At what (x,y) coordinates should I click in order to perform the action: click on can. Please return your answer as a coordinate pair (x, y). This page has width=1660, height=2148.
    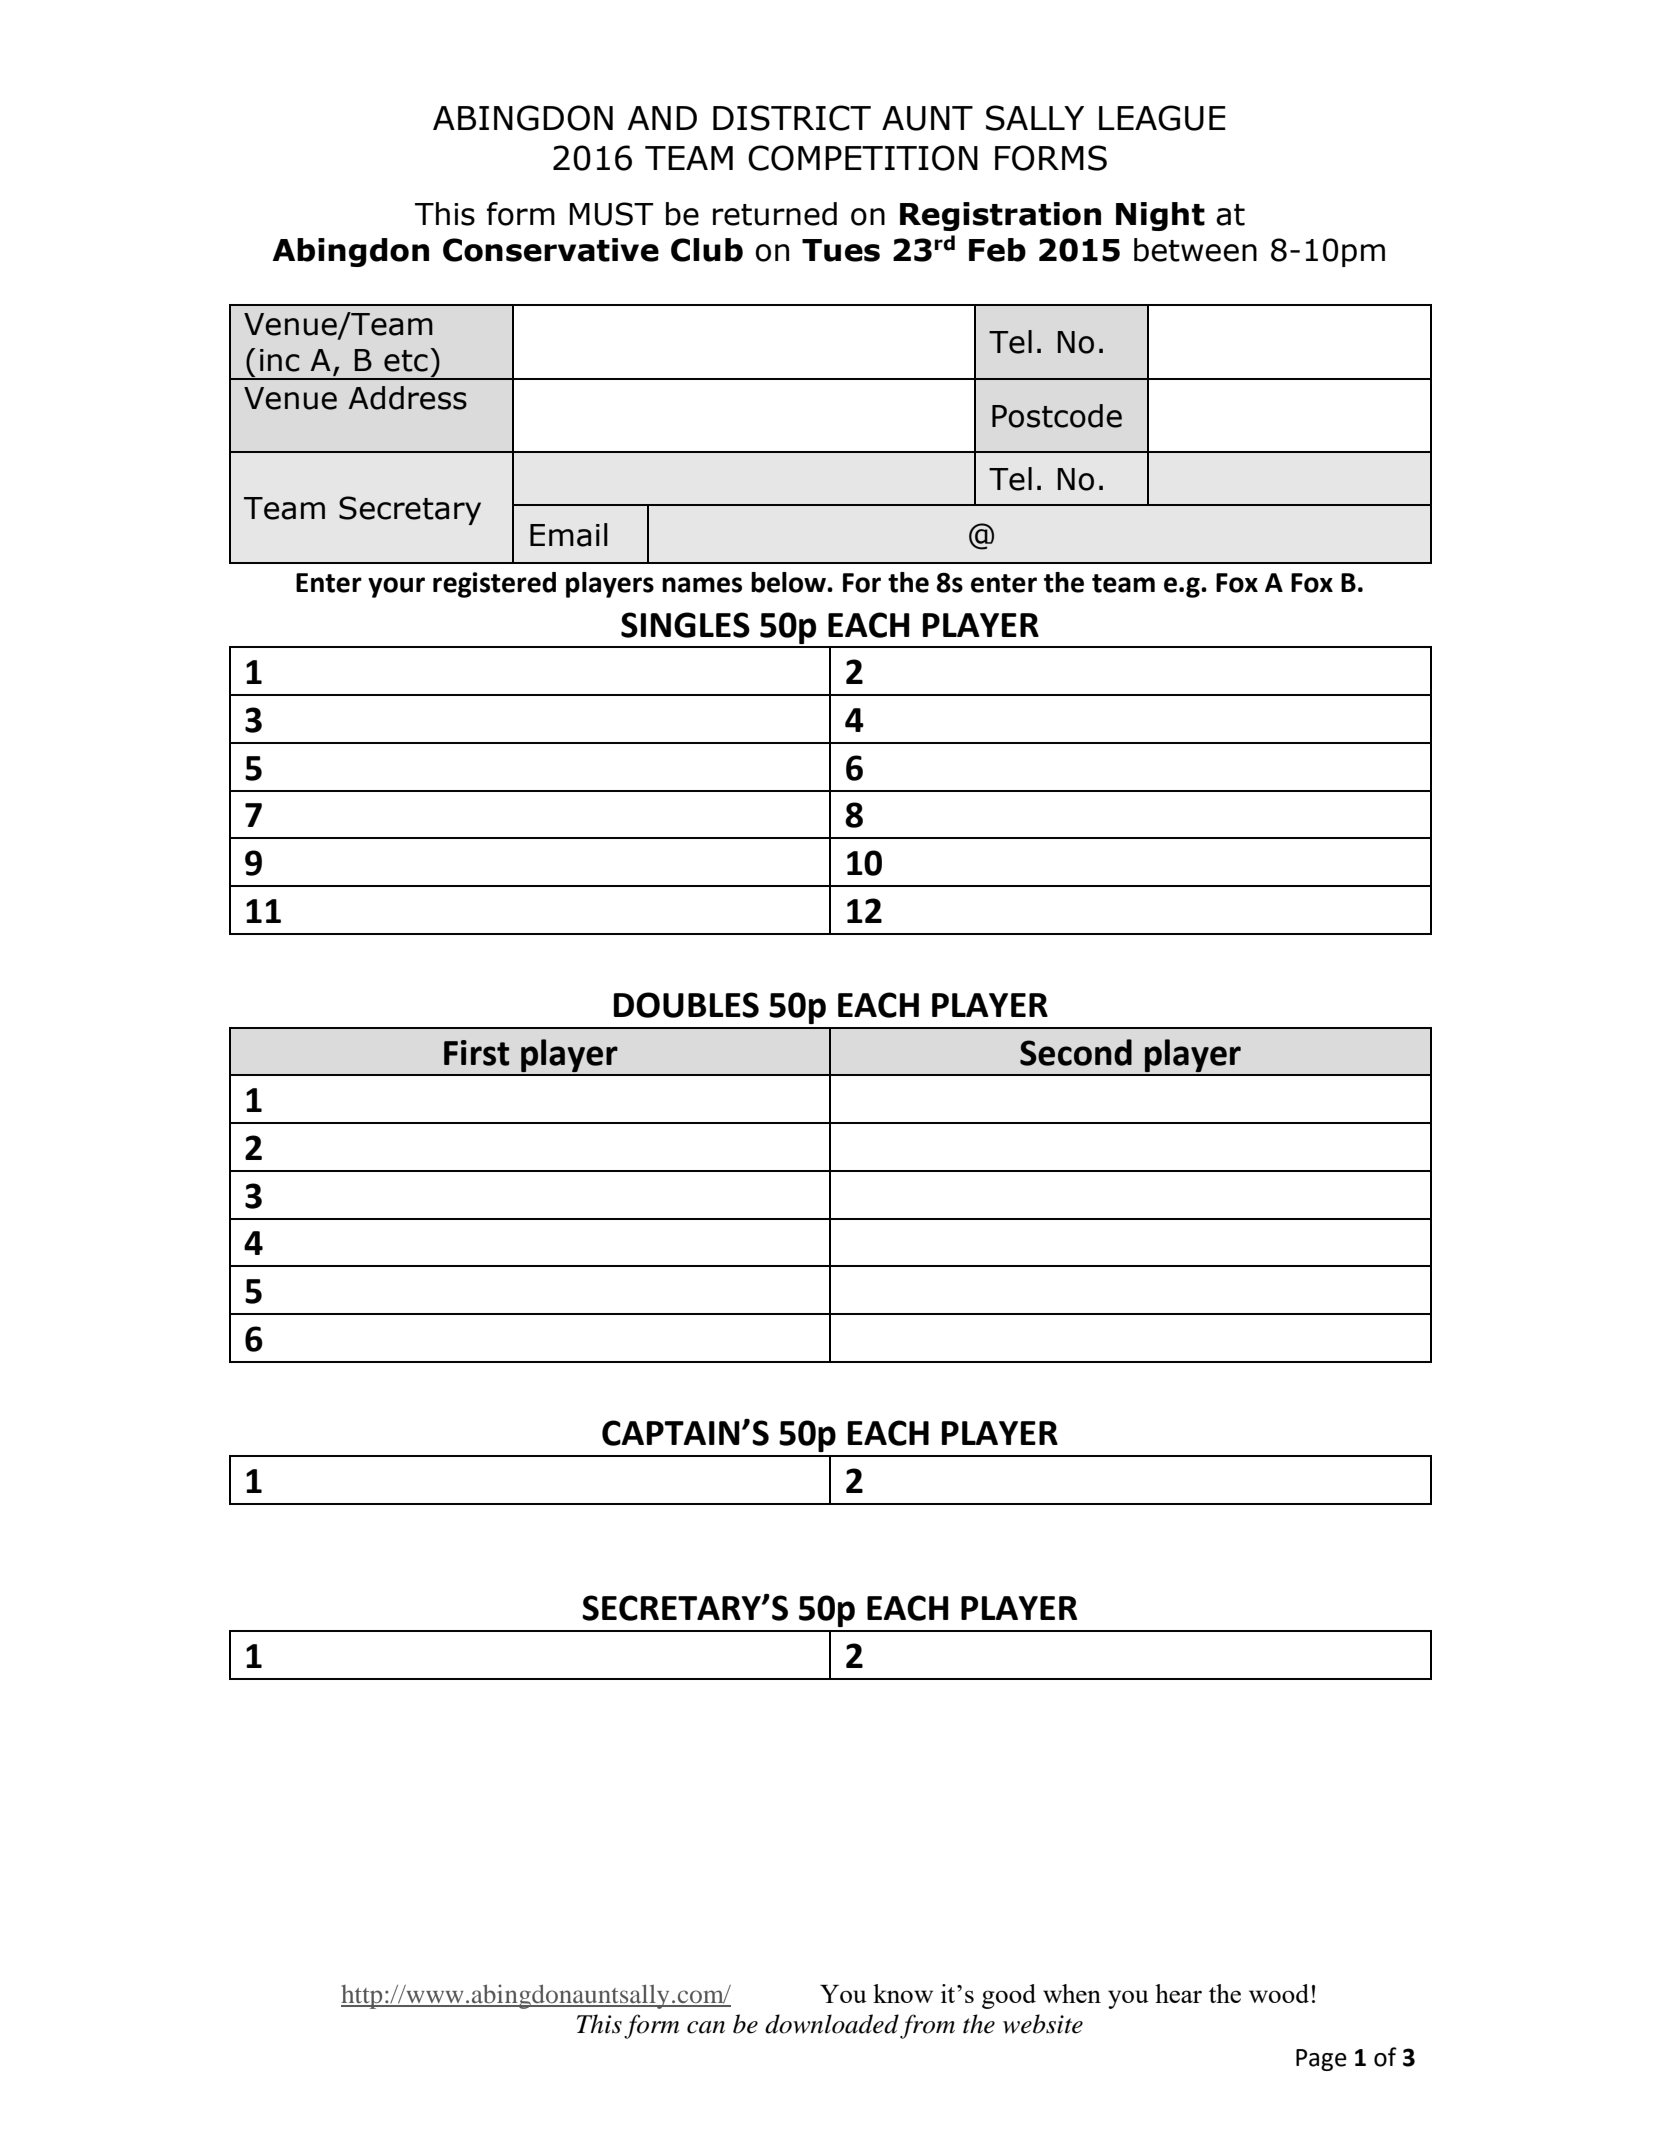
    Looking at the image, I should click on (706, 2027).
